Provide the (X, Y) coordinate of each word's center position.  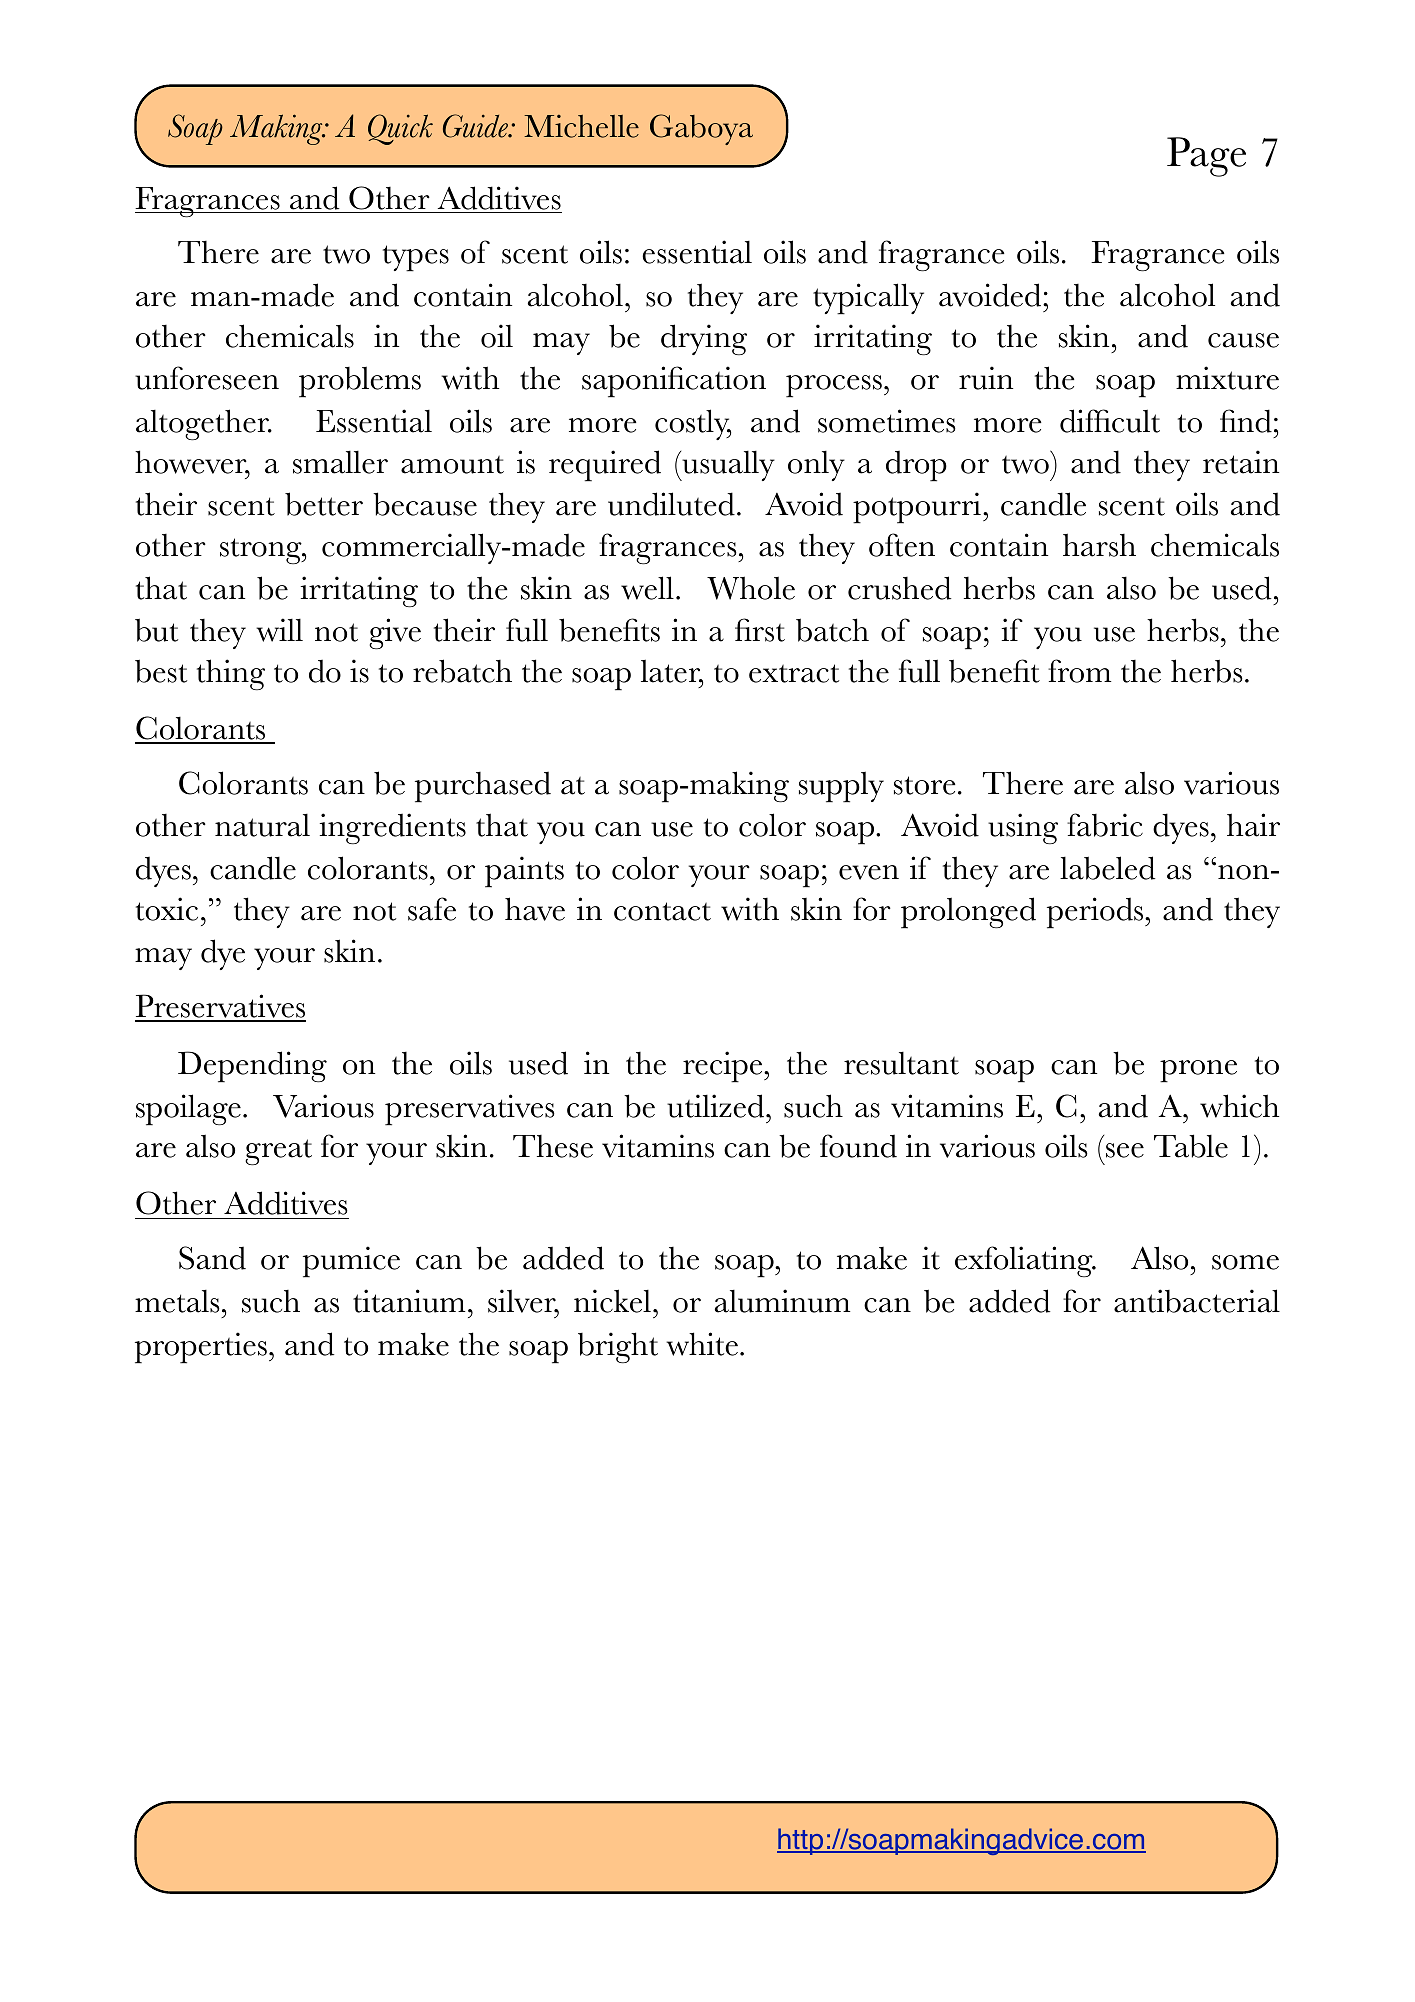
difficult (1110, 421)
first (760, 630)
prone (1198, 1071)
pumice (351, 1262)
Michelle (581, 126)
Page (1206, 157)
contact (662, 911)
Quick (400, 129)
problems (360, 382)
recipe (724, 1067)
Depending (252, 1067)
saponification (674, 382)
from (1079, 671)
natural (262, 825)
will (279, 630)
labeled (1107, 868)
